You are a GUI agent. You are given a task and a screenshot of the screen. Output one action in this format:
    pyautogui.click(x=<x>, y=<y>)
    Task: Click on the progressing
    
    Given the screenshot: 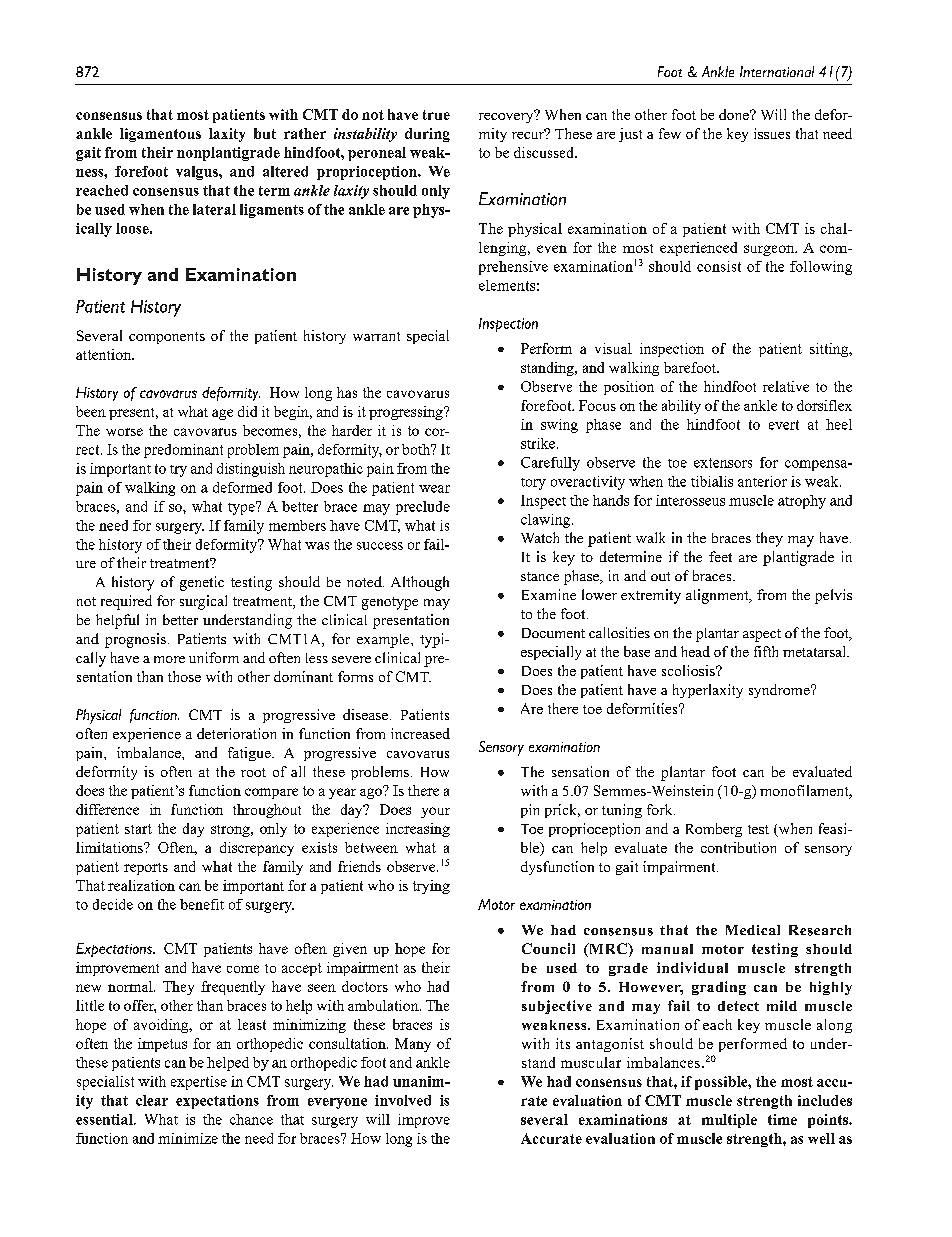 What is the action you would take?
    pyautogui.click(x=407, y=413)
